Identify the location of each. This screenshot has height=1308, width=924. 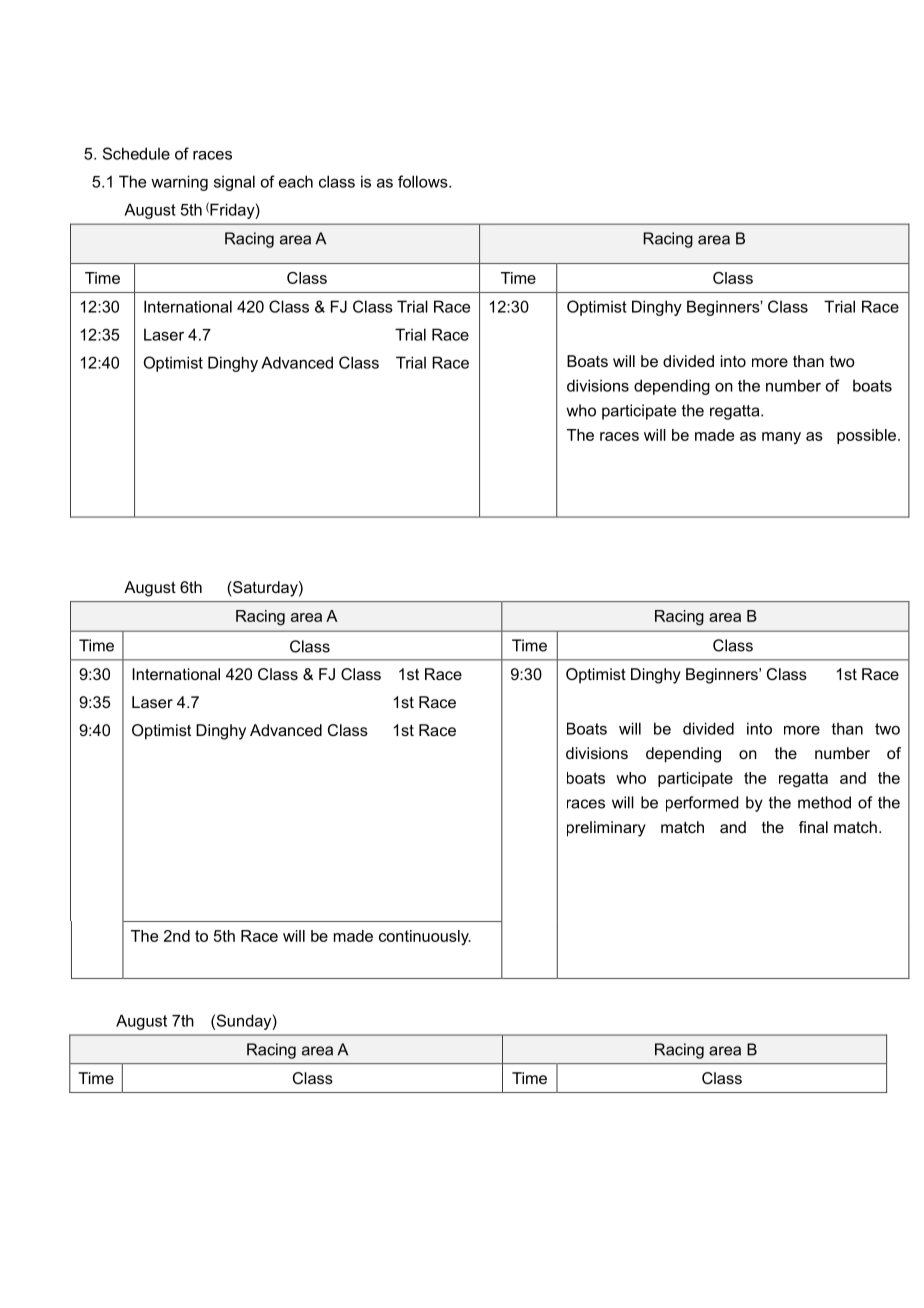
(296, 181).
